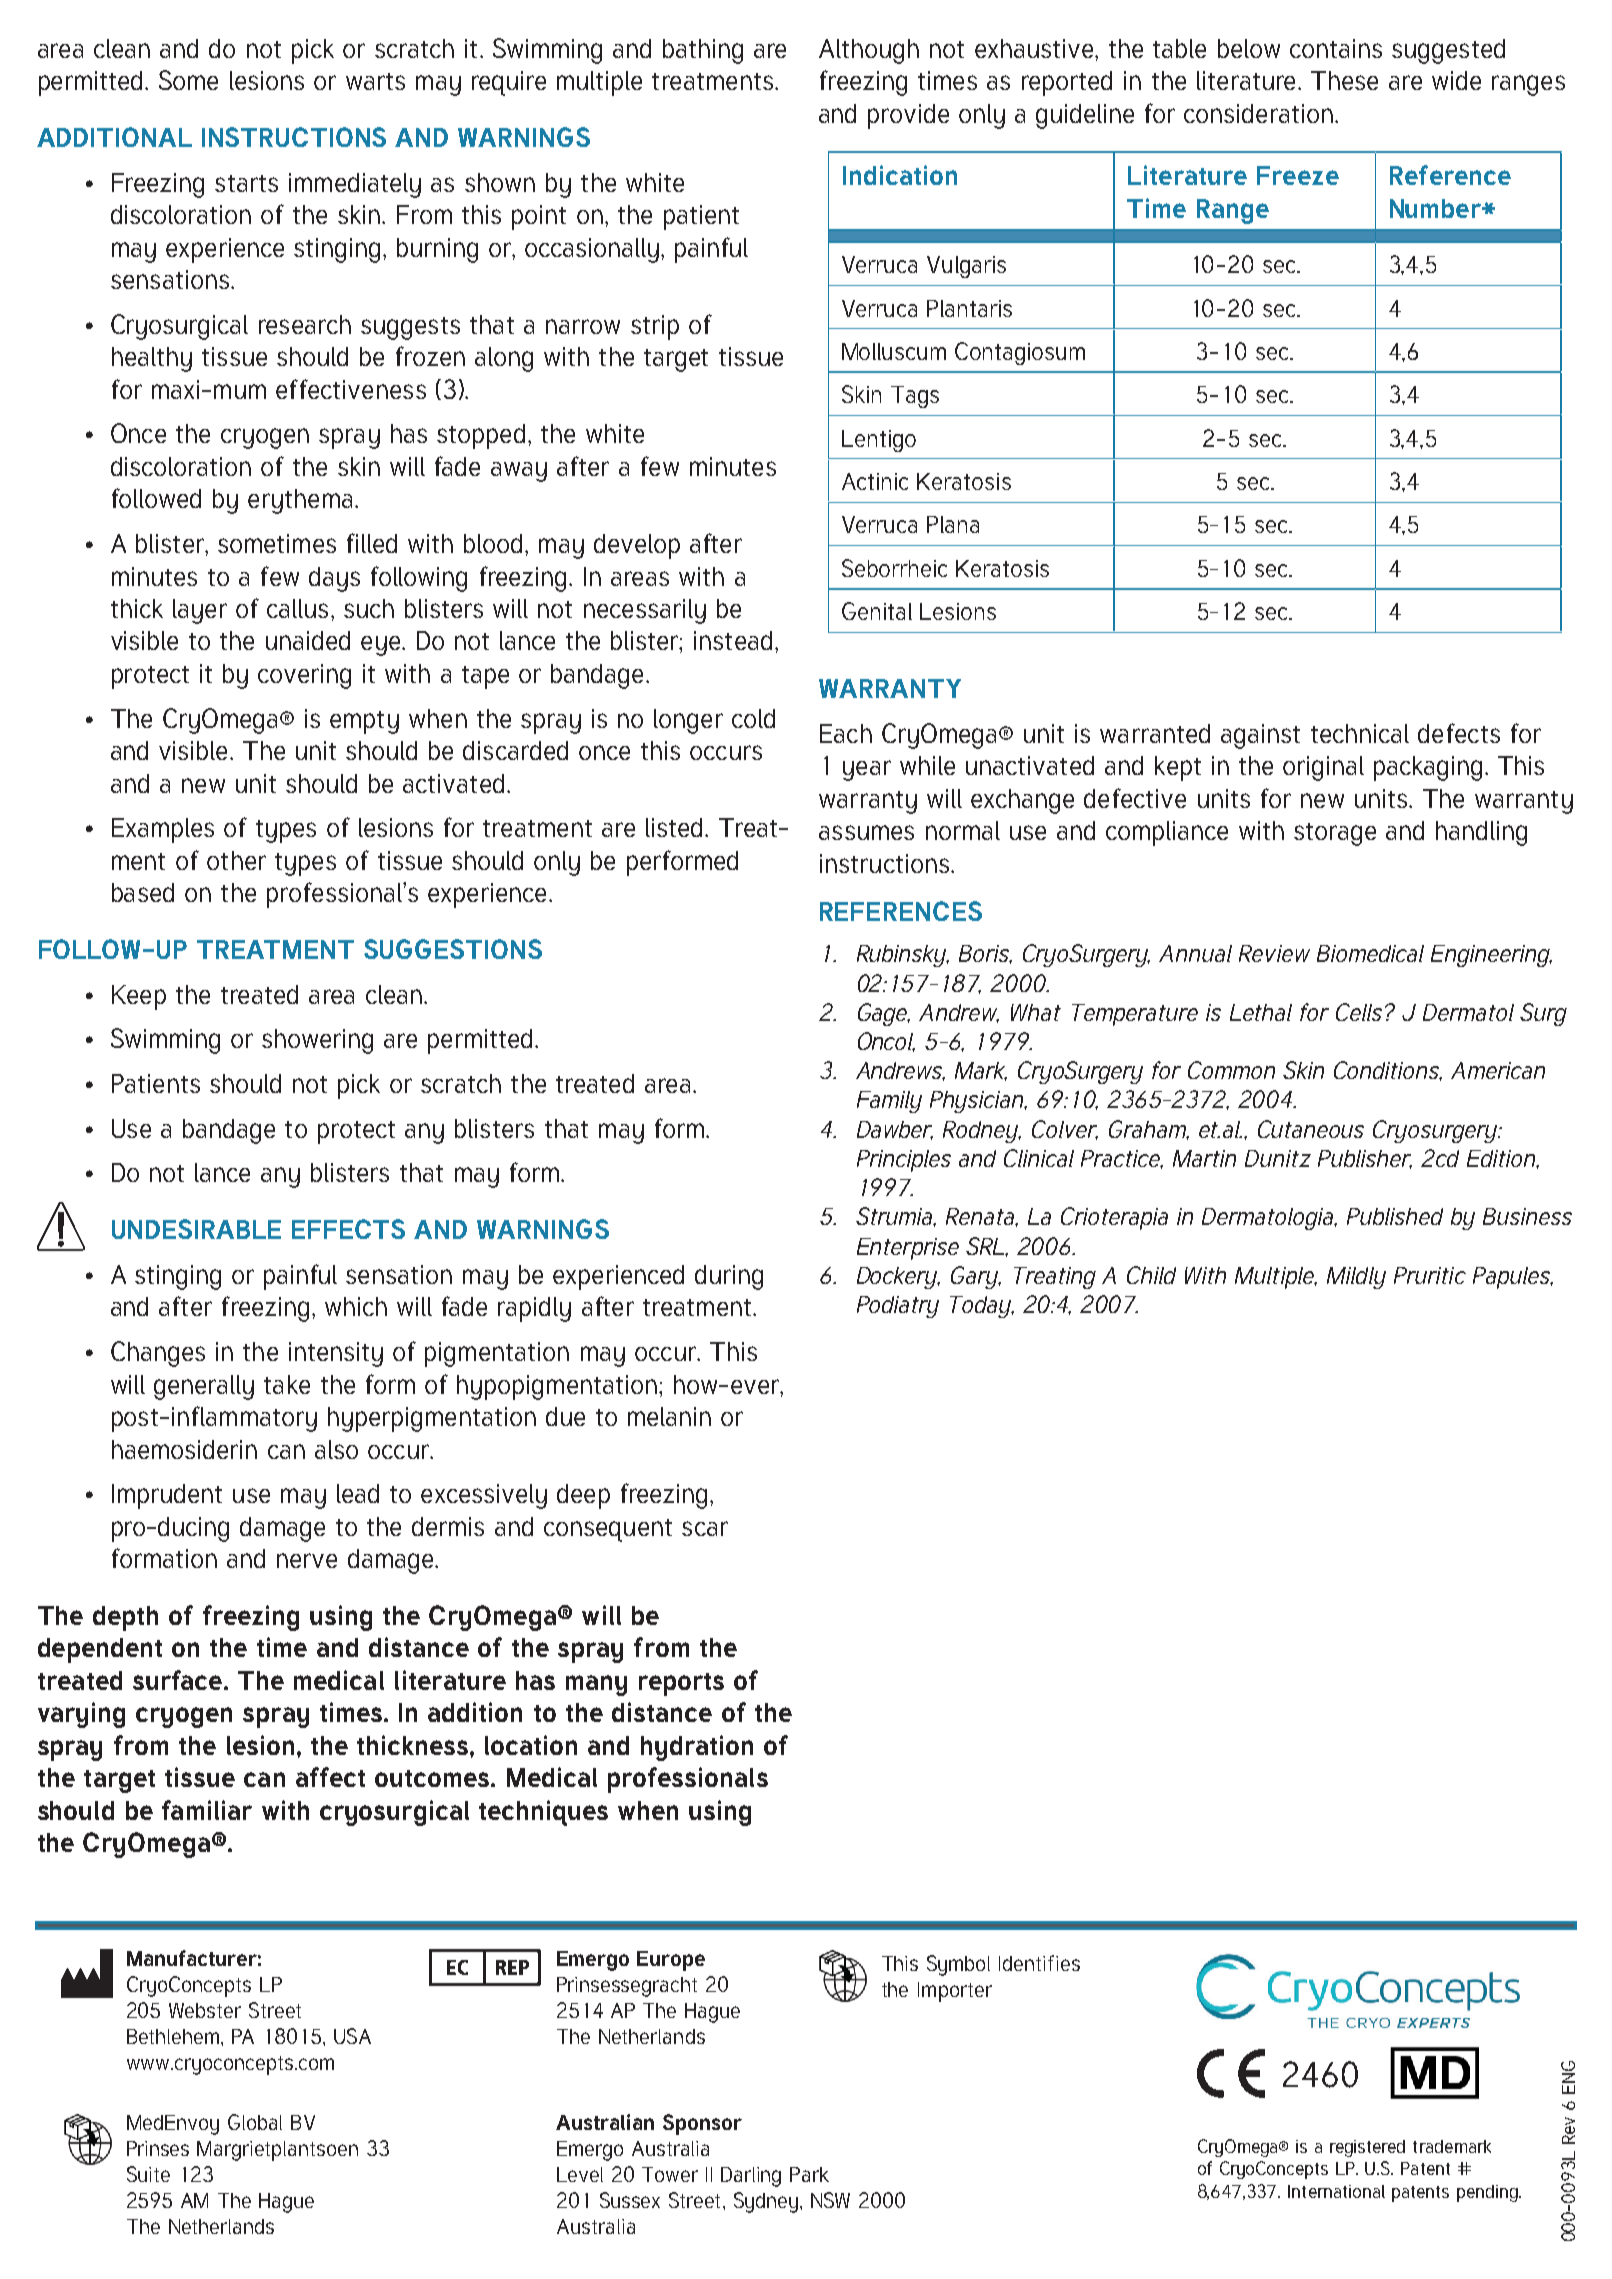 This screenshot has width=1612, height=2279. Describe the element at coordinates (1274, 953) in the screenshot. I see `Review` at that location.
